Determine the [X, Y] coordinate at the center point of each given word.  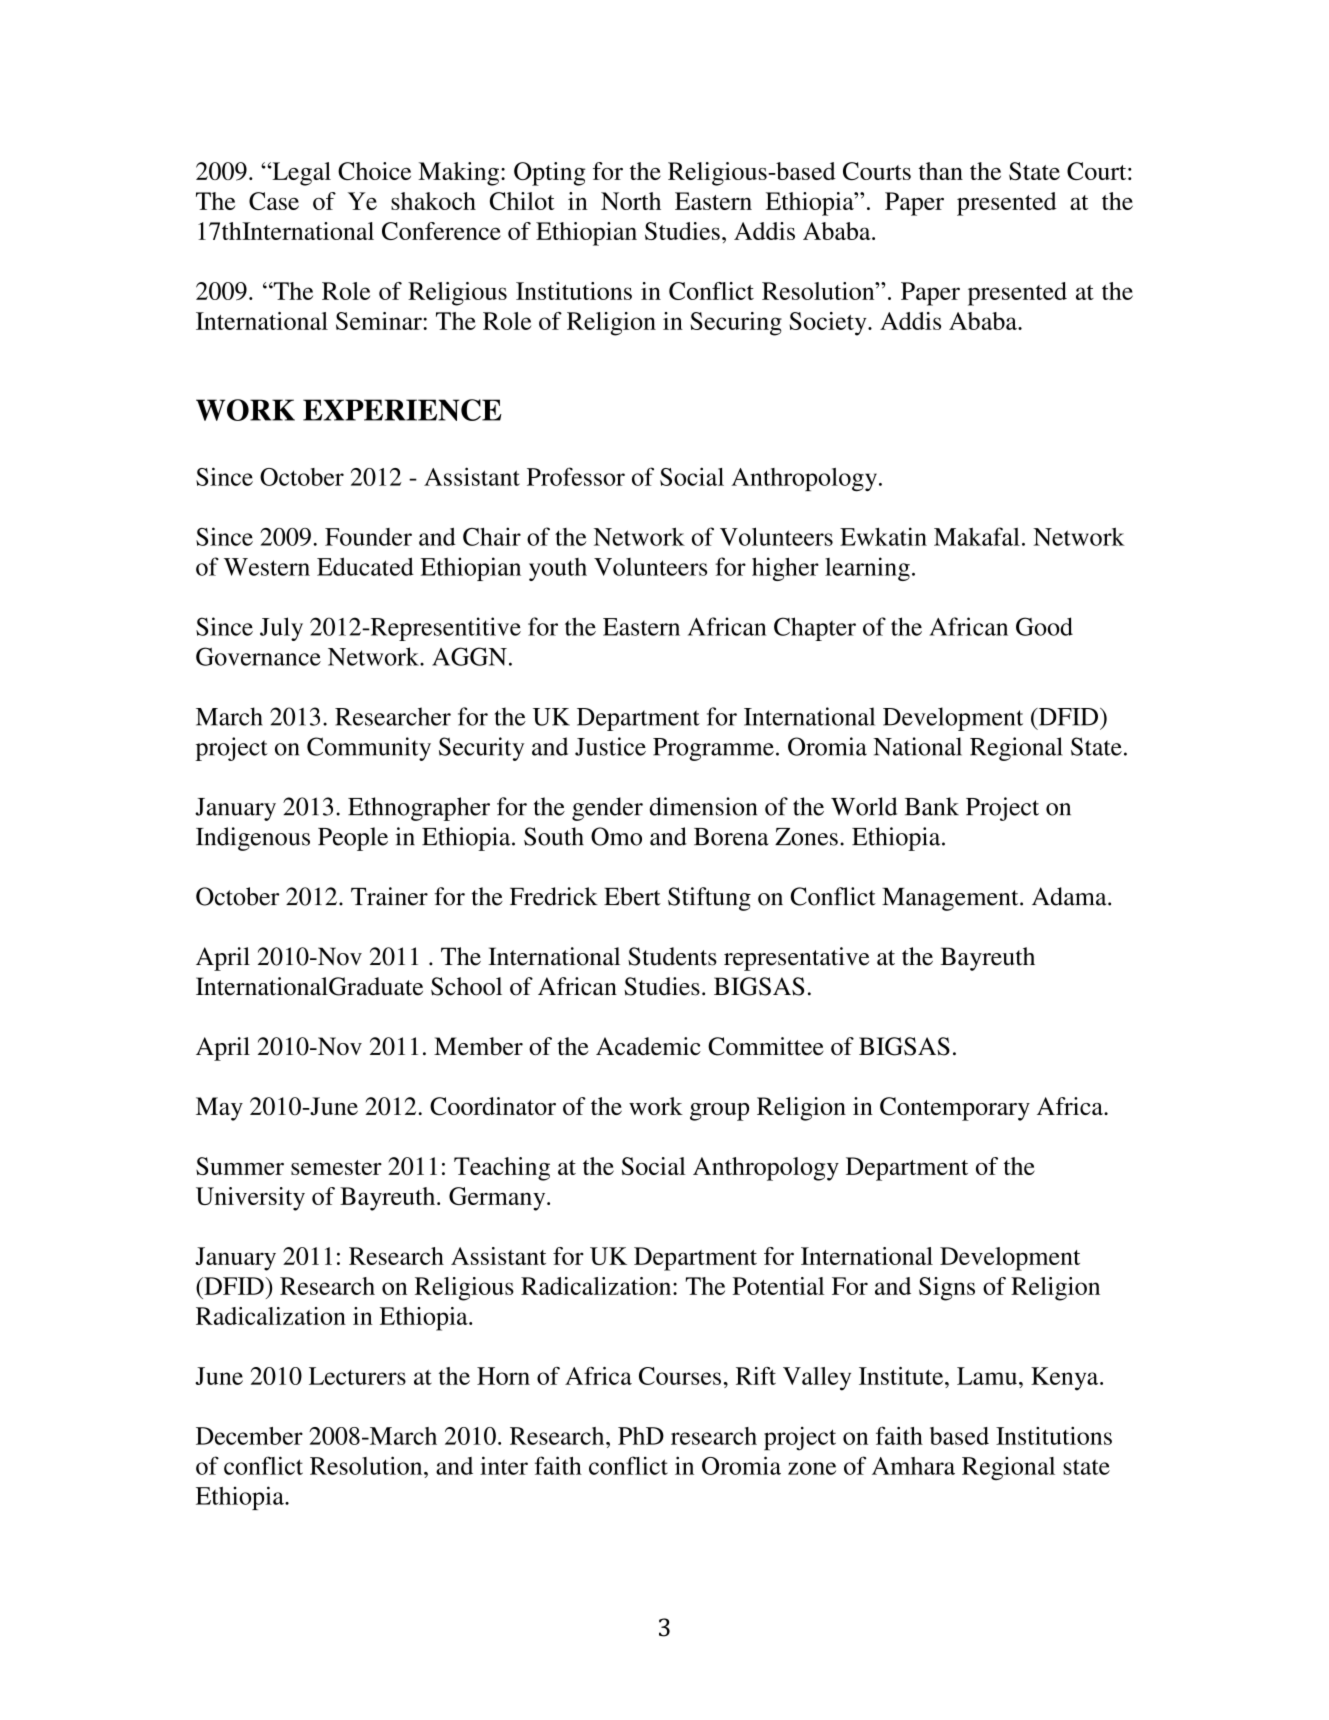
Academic [648, 1046]
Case [274, 201]
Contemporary [955, 1109]
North [631, 201]
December [249, 1436]
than [941, 171]
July [281, 629]
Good [1044, 626]
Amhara [913, 1466]
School [466, 986]
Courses [680, 1376]
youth [558, 569]
